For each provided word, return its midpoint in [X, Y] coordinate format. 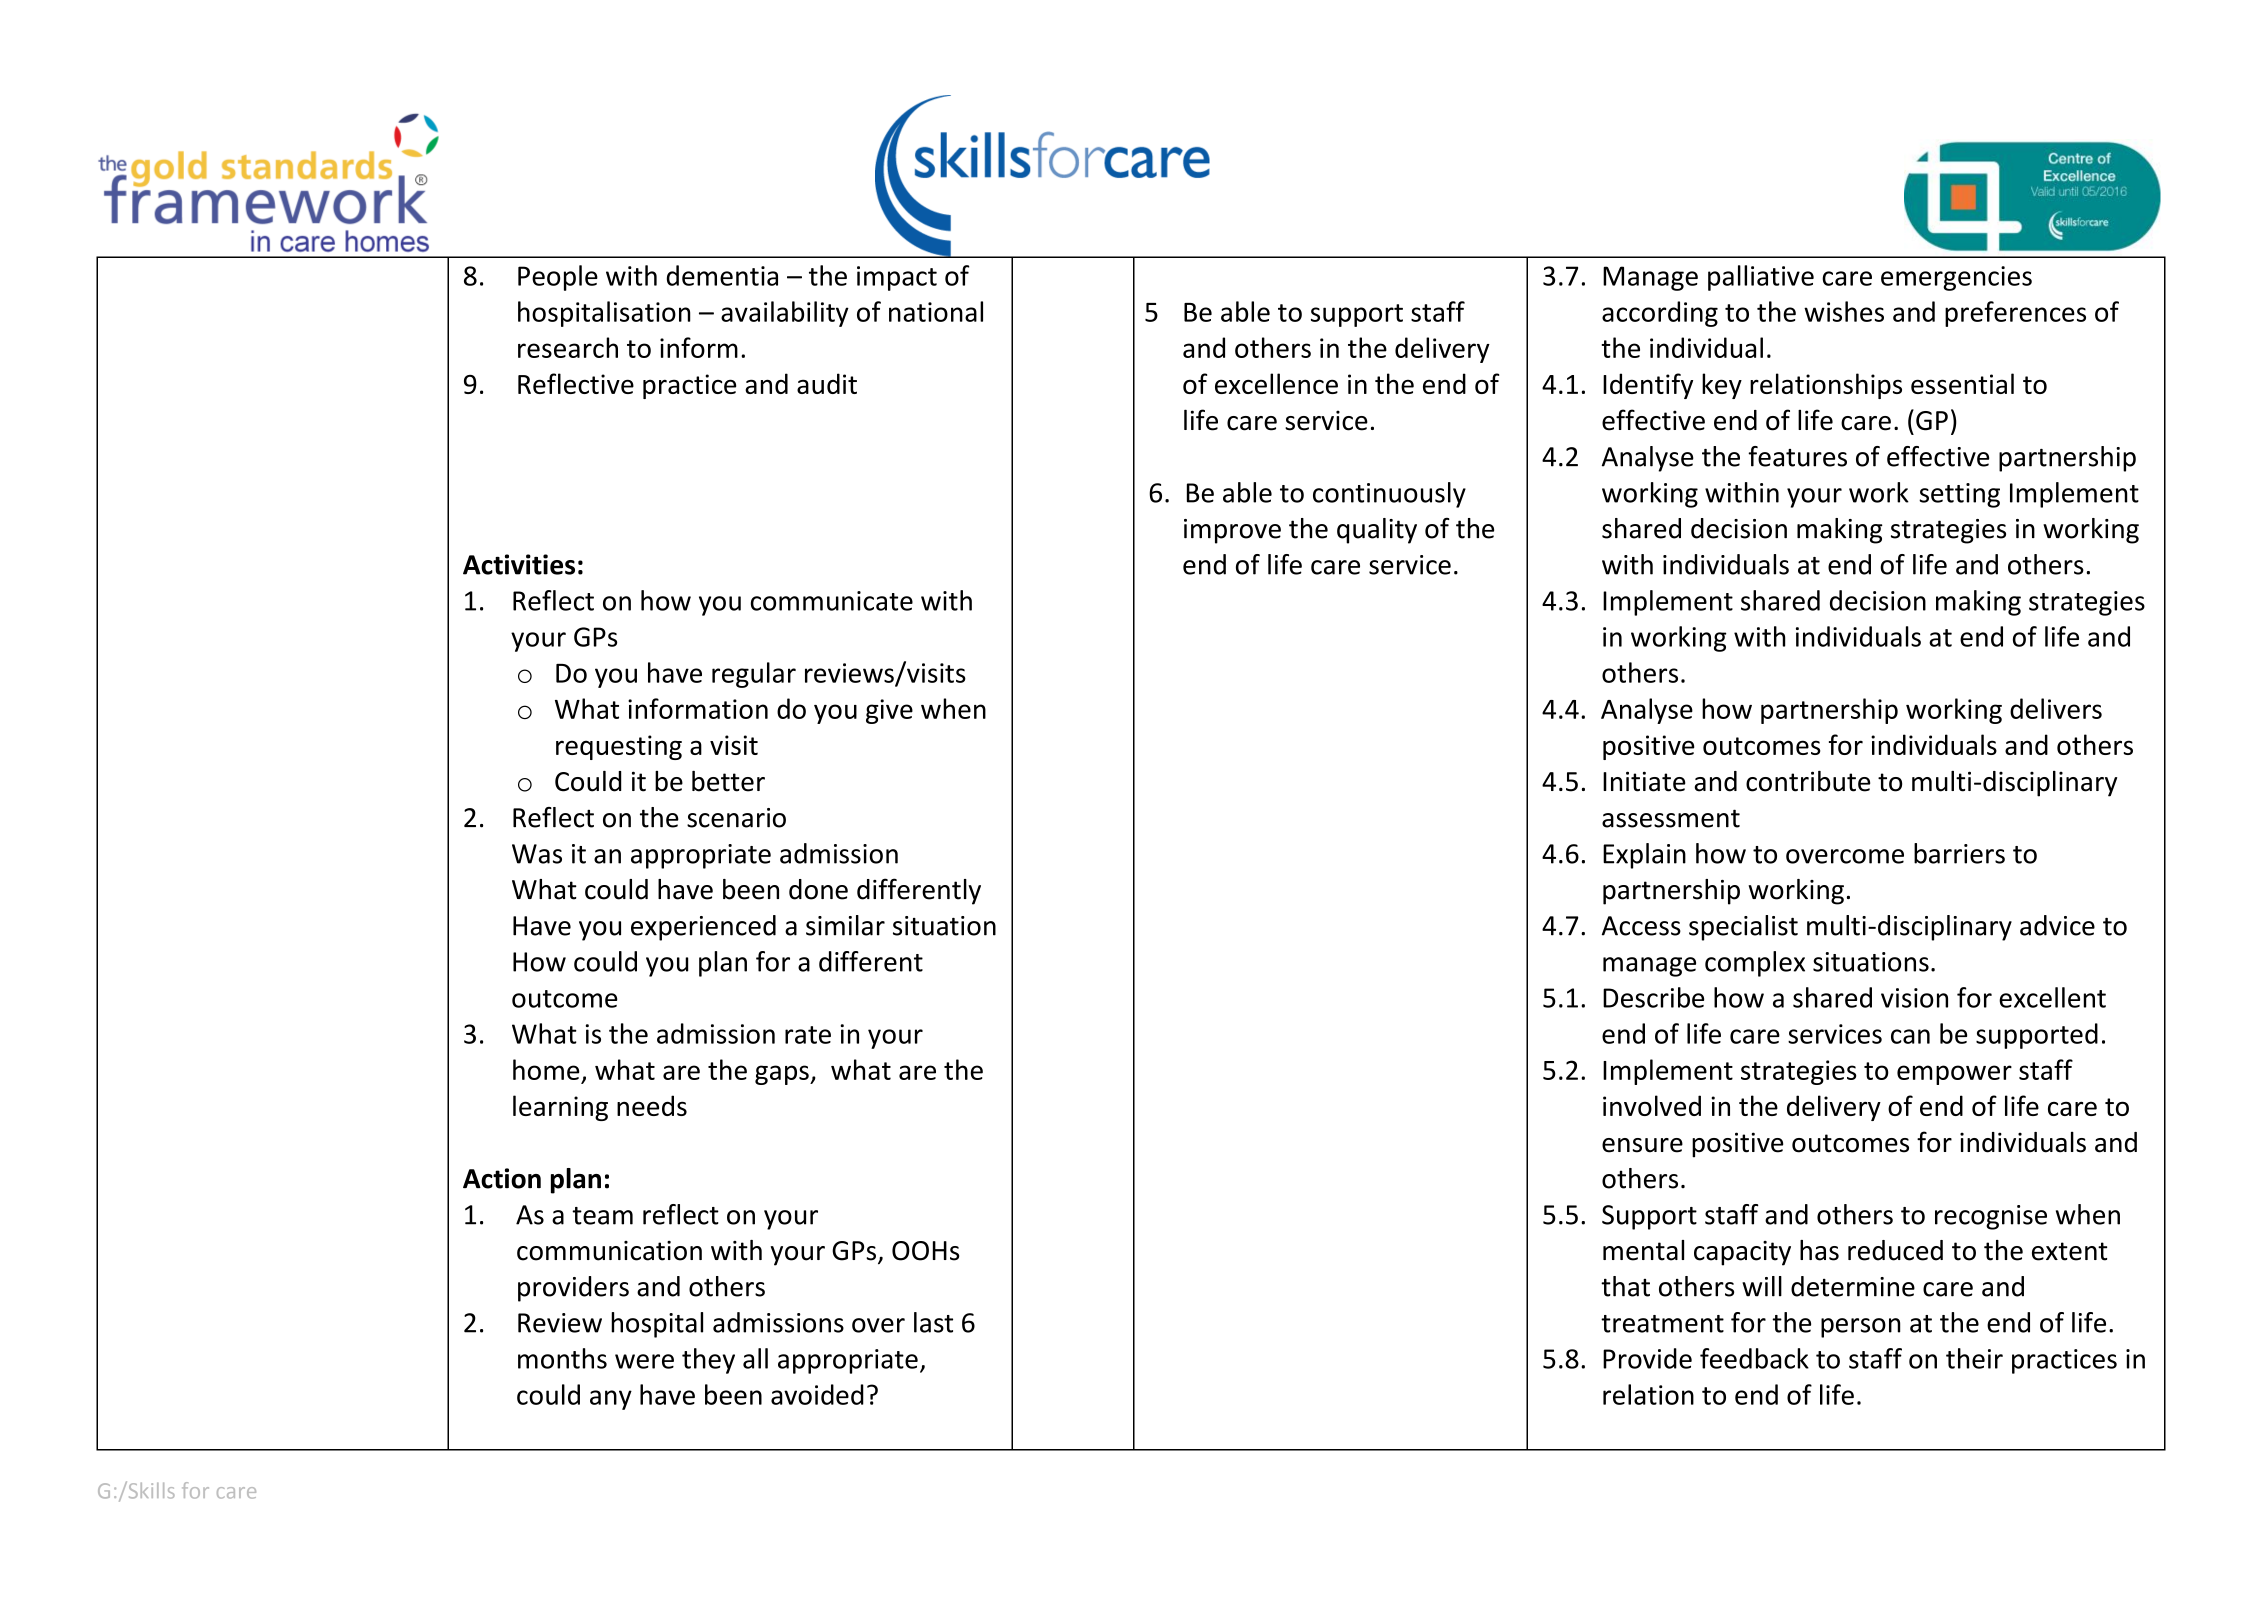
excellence [1276, 383]
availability [785, 314]
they [708, 1361]
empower [1954, 1075]
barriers [1959, 853]
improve [1232, 531]
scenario [736, 818]
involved [1652, 1105]
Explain [1644, 856]
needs [652, 1105]
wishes [1844, 311]
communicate [832, 601]
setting [1959, 495]
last [933, 1322]
